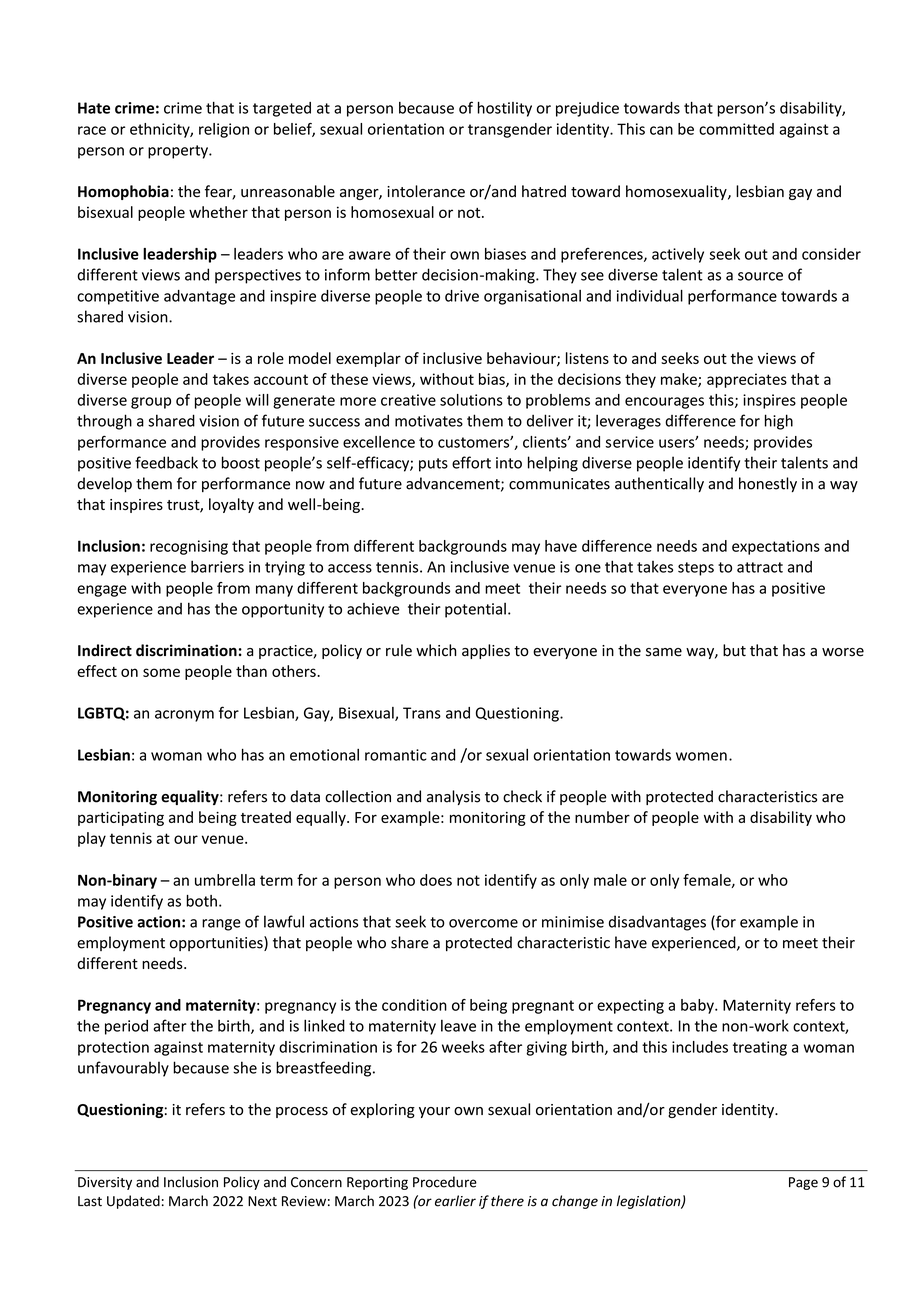  Describe the element at coordinates (121, 819) in the screenshot. I see `participating` at that location.
